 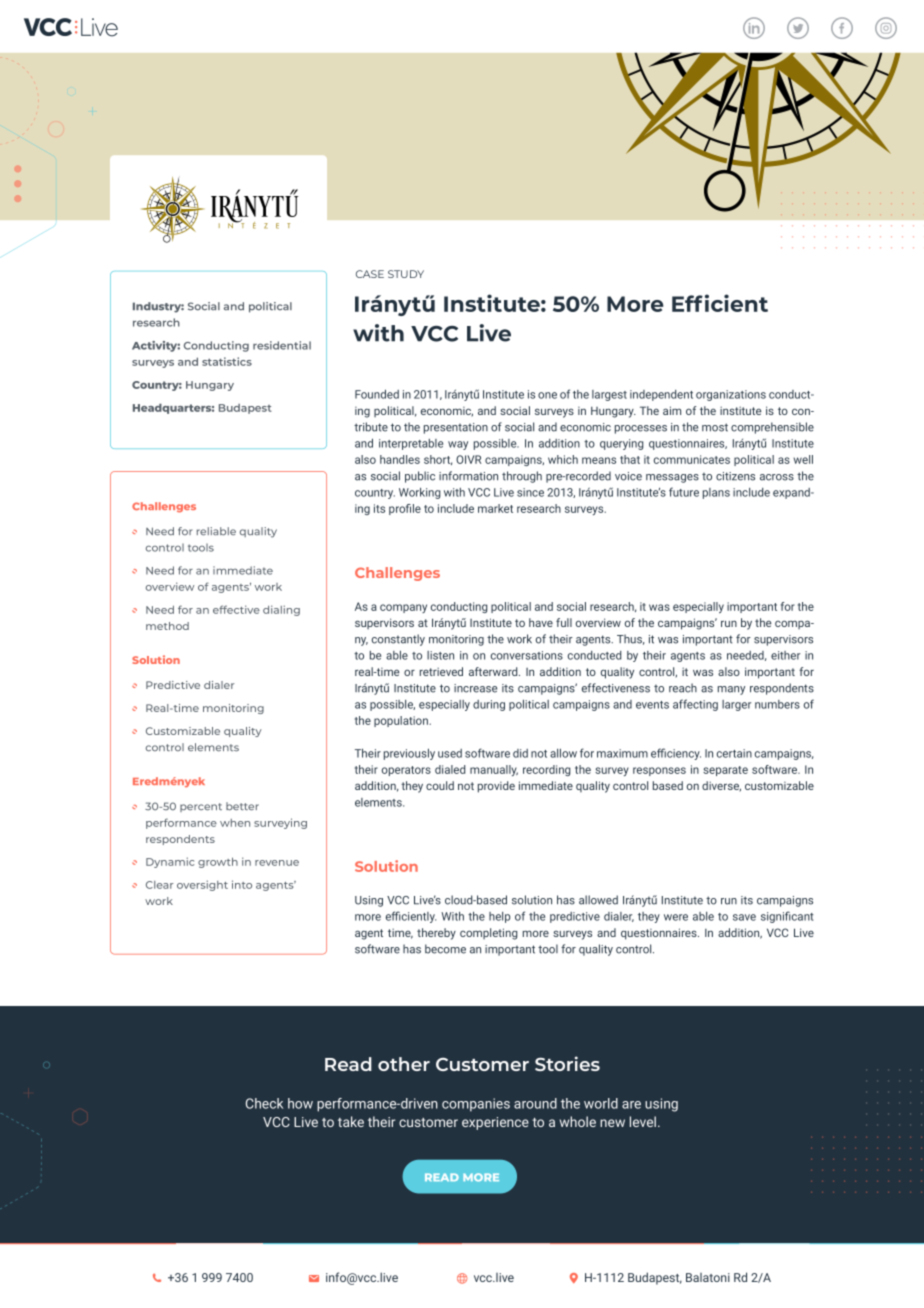 What do you see at coordinates (282, 345) in the screenshot?
I see `residential` at bounding box center [282, 345].
